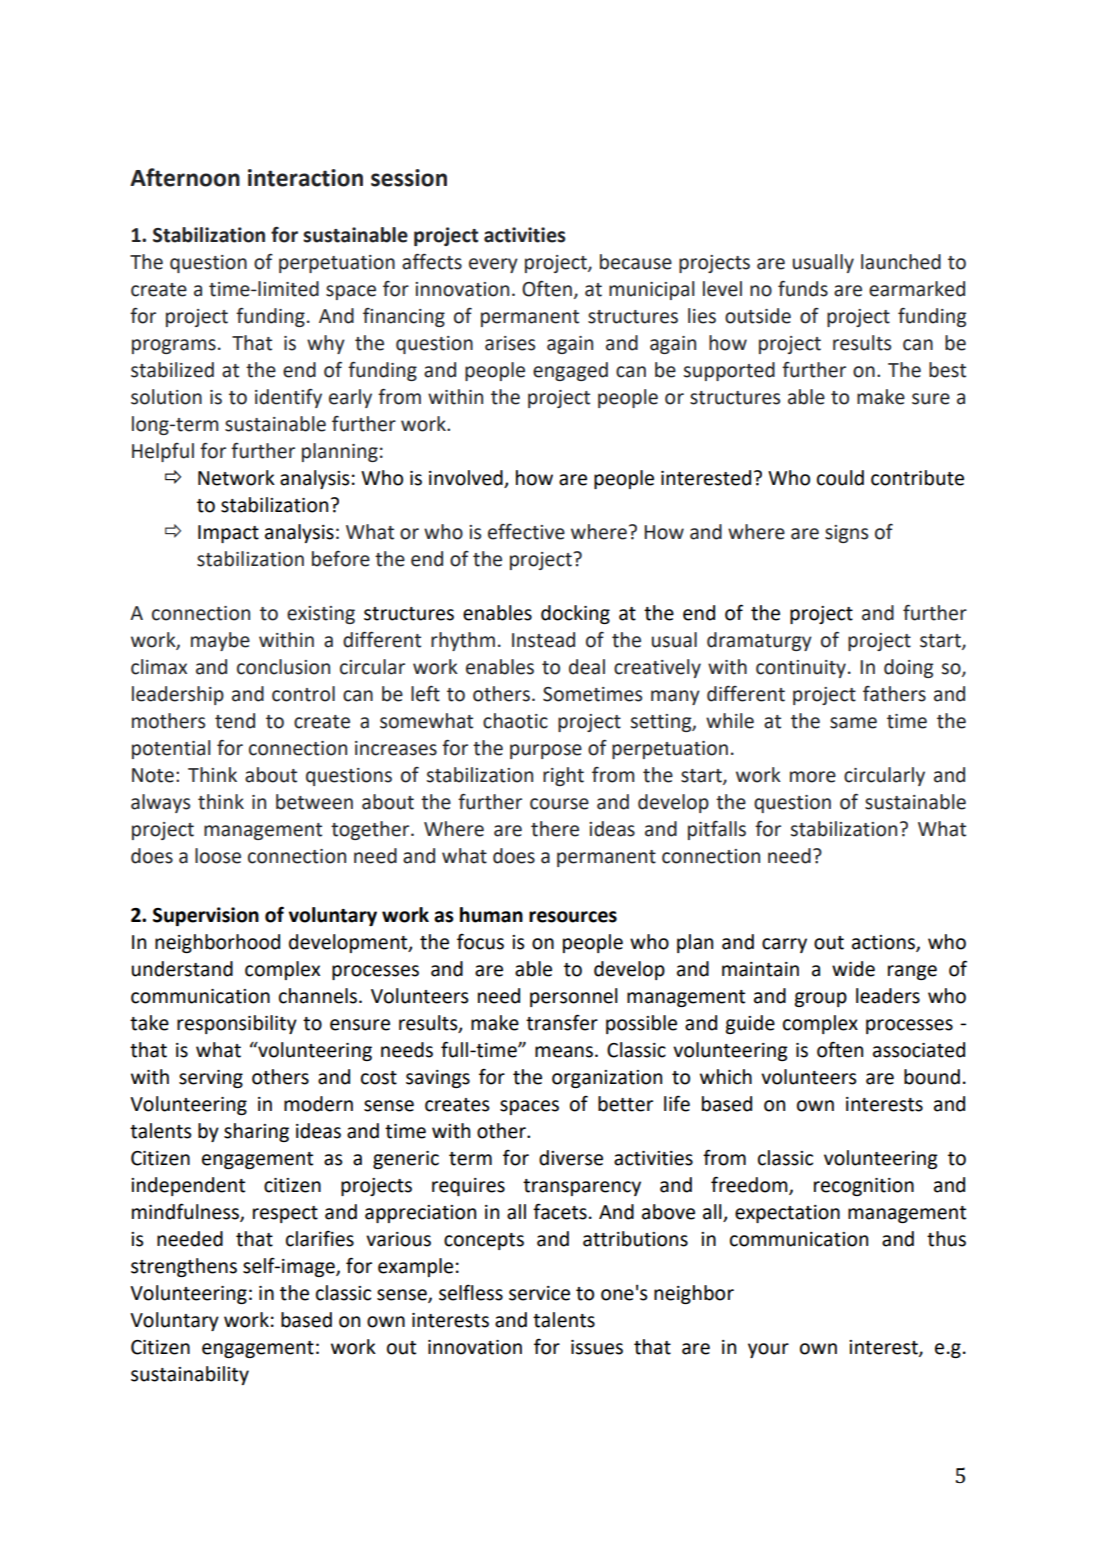 The height and width of the image is (1553, 1098). I want to click on continuity, so click(801, 669).
